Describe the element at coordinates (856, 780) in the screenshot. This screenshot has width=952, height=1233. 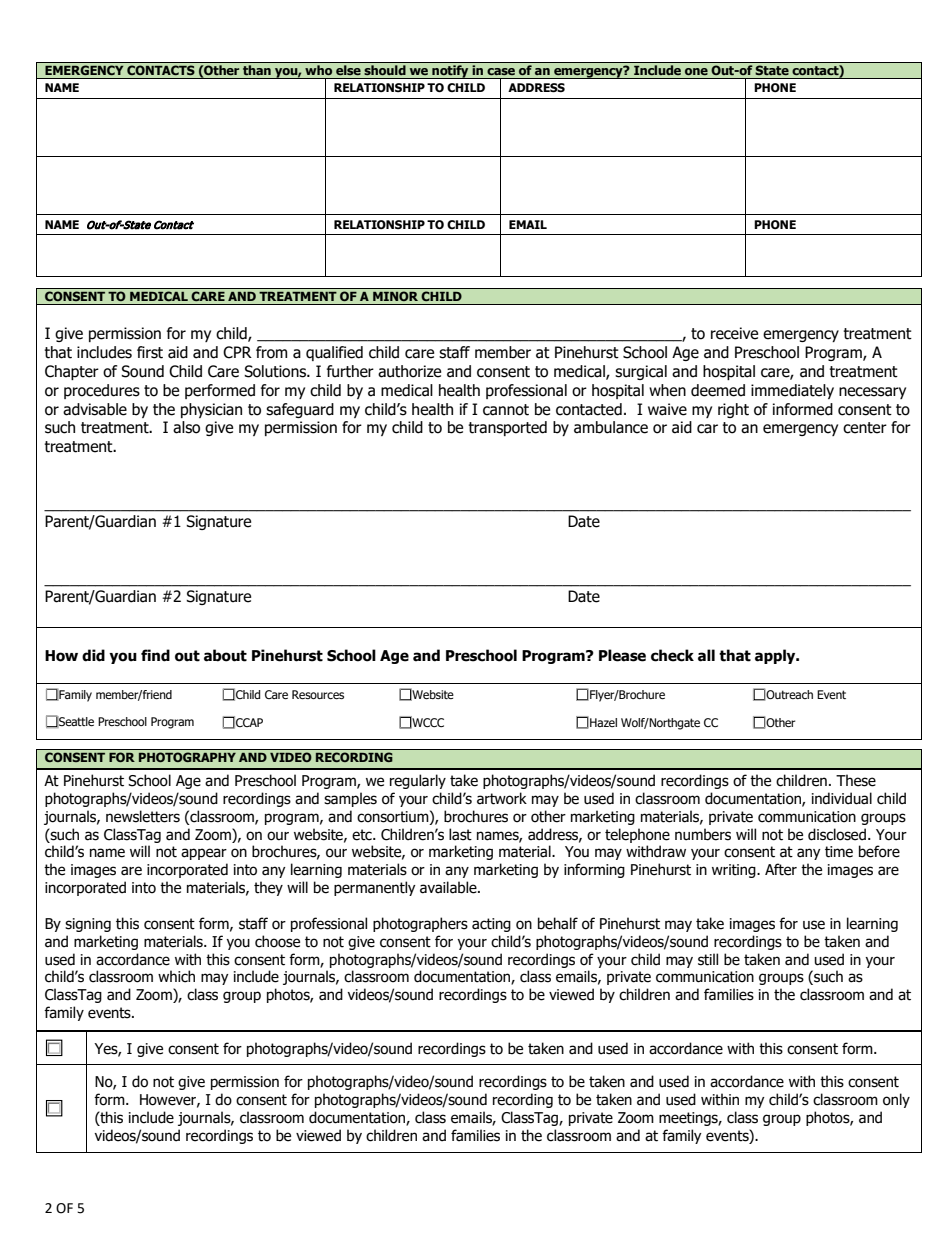
I see `These` at that location.
